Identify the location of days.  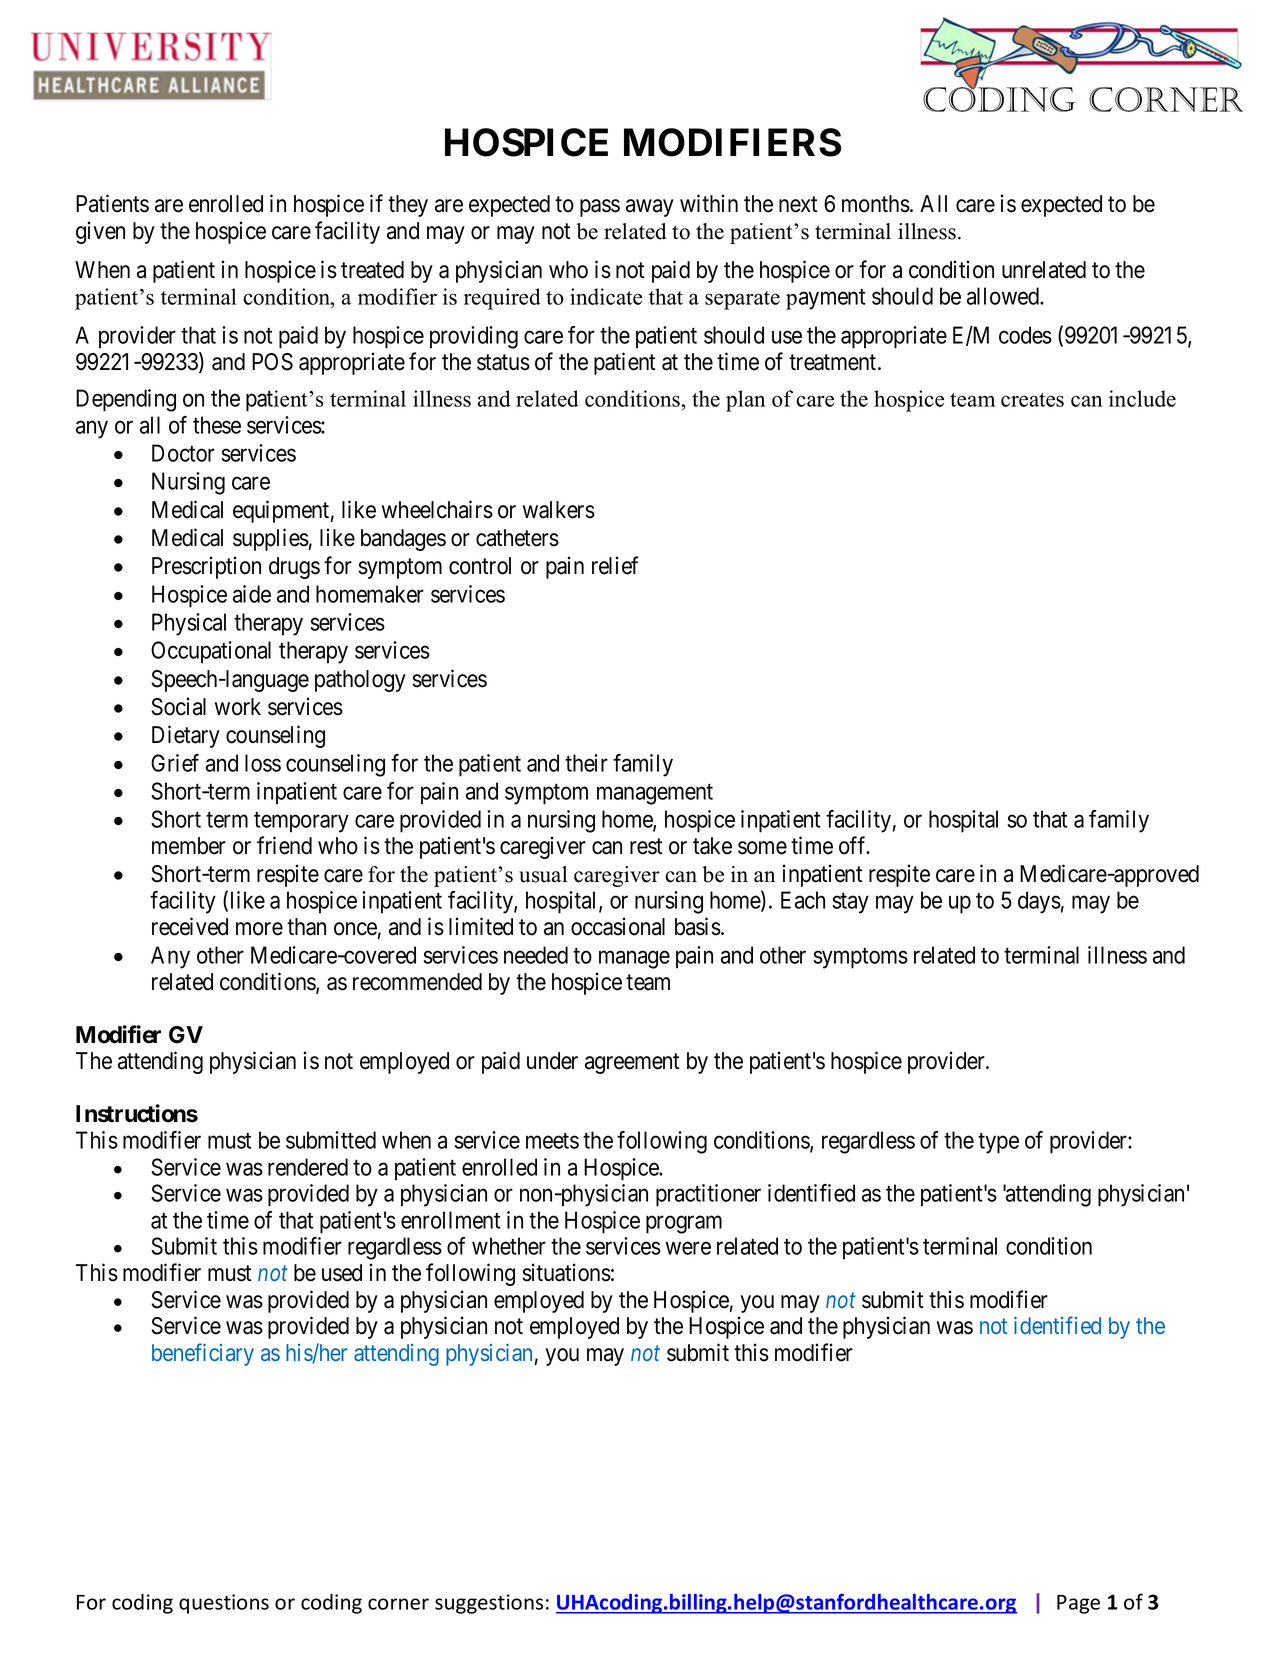
(1039, 902).
